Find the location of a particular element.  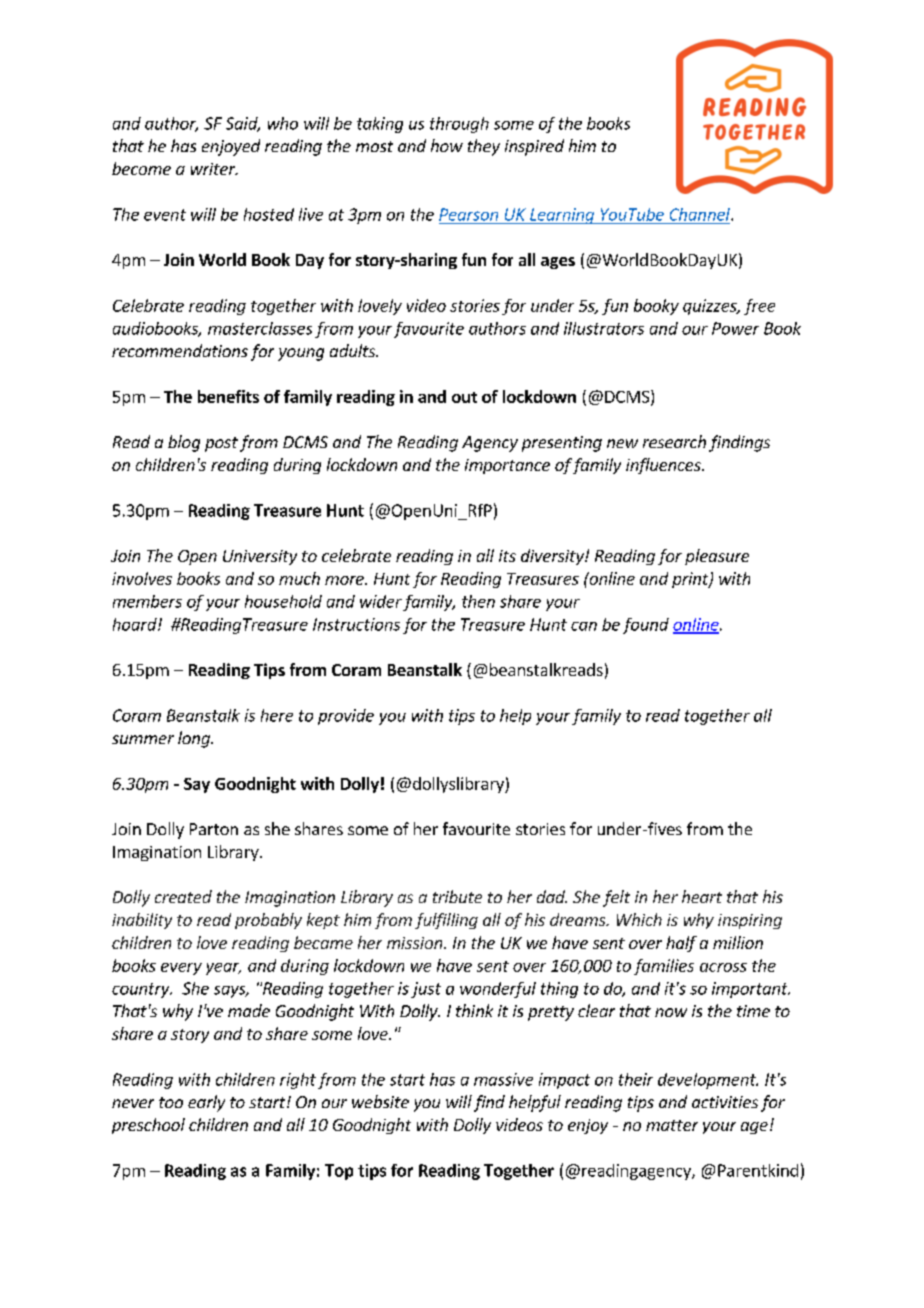

found is located at coordinates (646, 626).
